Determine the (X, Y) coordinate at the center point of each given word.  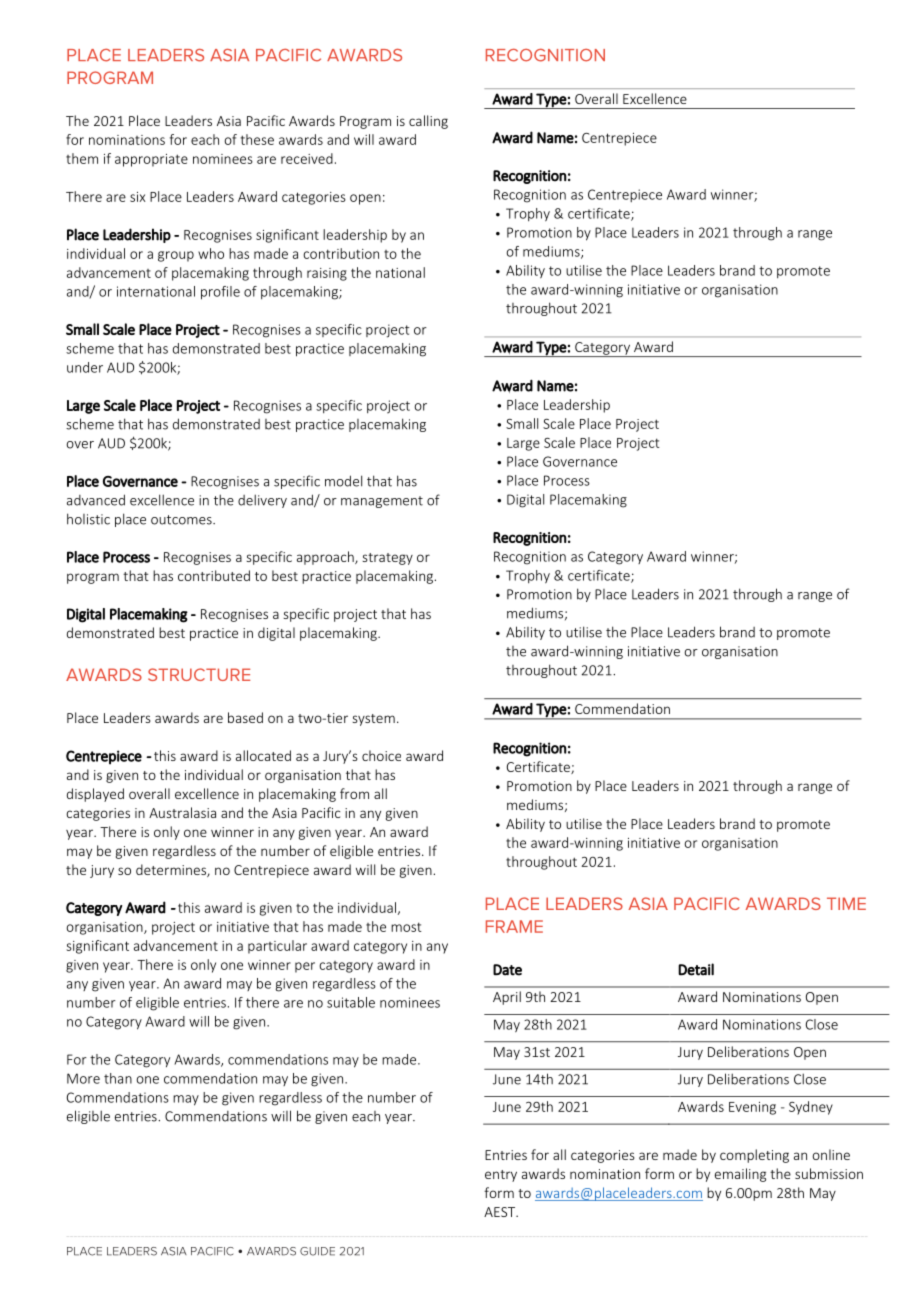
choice (381, 755)
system (373, 720)
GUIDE (317, 1251)
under (85, 367)
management (382, 502)
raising (327, 274)
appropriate (151, 160)
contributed (214, 575)
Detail (696, 969)
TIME (846, 903)
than (118, 1078)
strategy (387, 559)
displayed (95, 795)
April (507, 998)
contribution (341, 253)
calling (428, 122)
